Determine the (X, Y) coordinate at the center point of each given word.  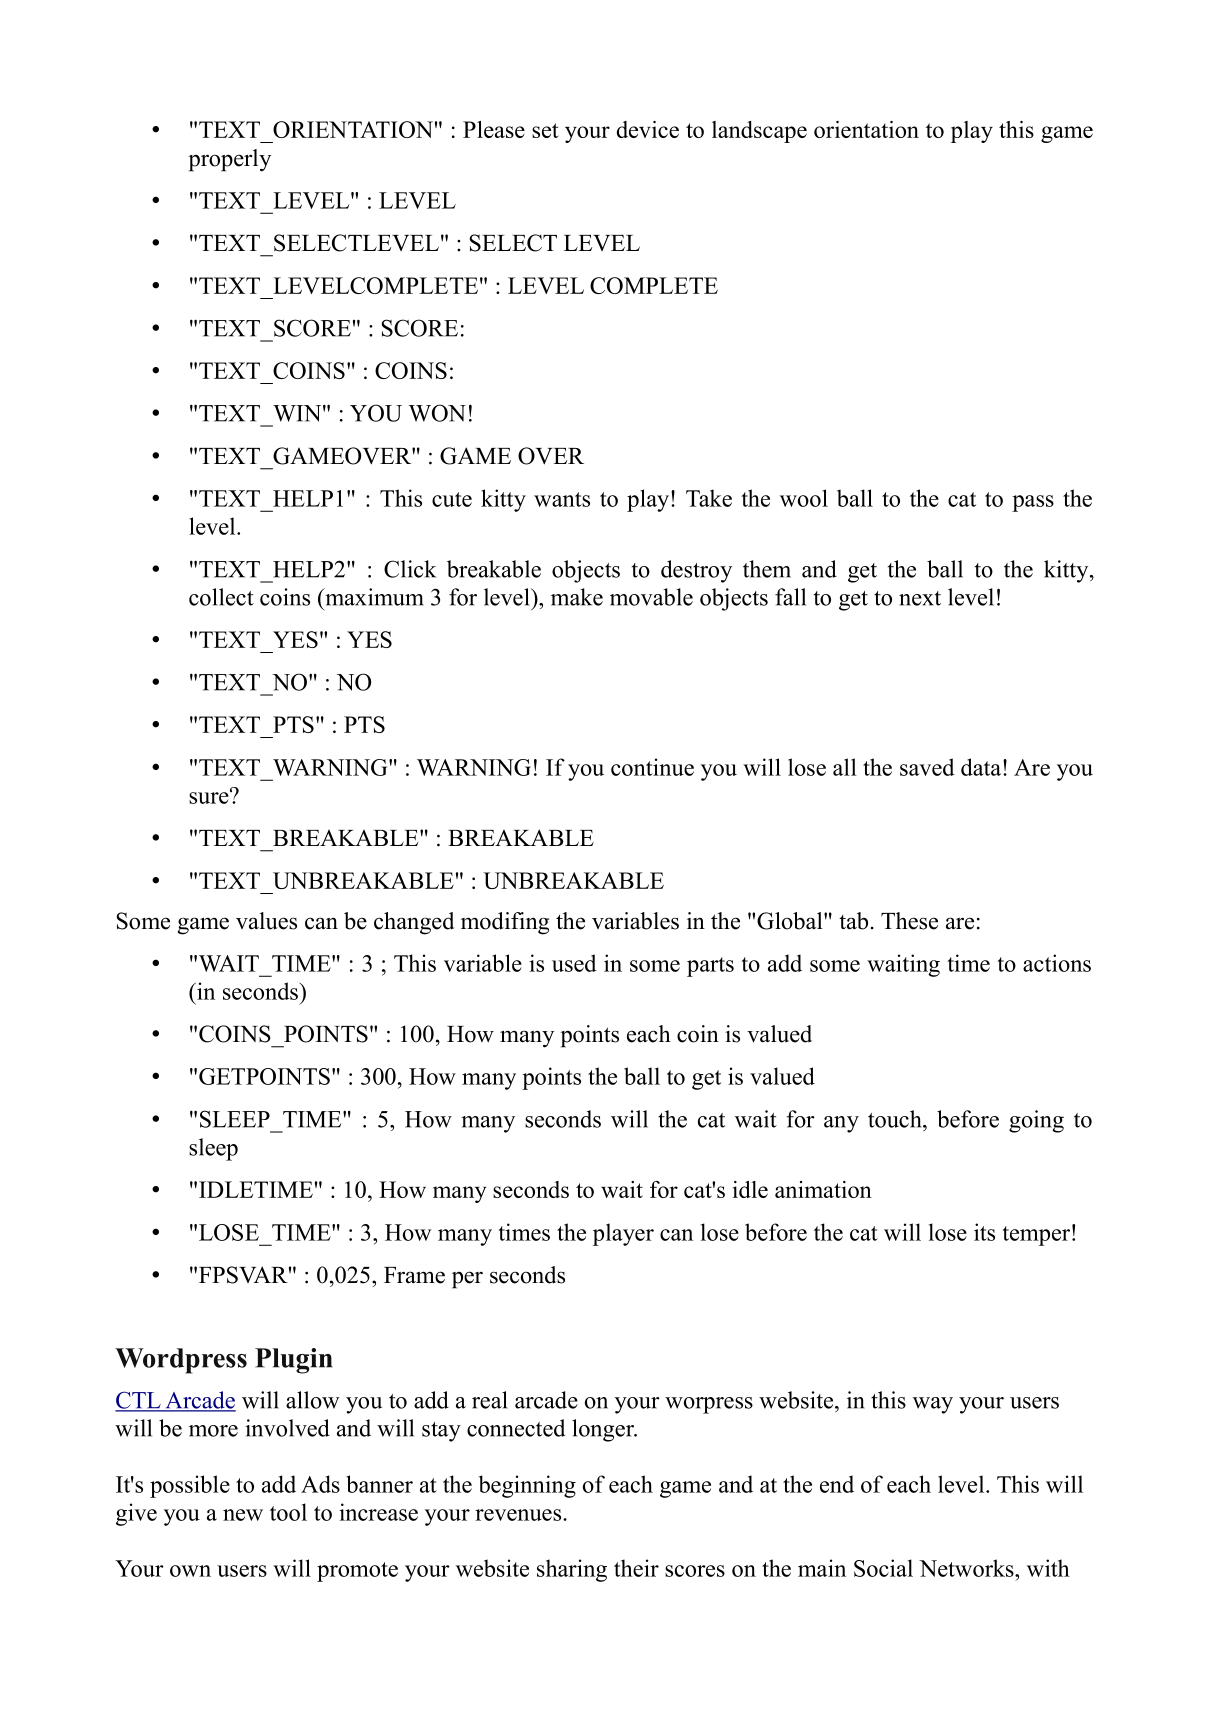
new (243, 1515)
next (920, 598)
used (574, 963)
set (545, 130)
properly (229, 160)
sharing (572, 1570)
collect (221, 597)
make (577, 597)
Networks (967, 1568)
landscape (759, 132)
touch (896, 1119)
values (266, 921)
